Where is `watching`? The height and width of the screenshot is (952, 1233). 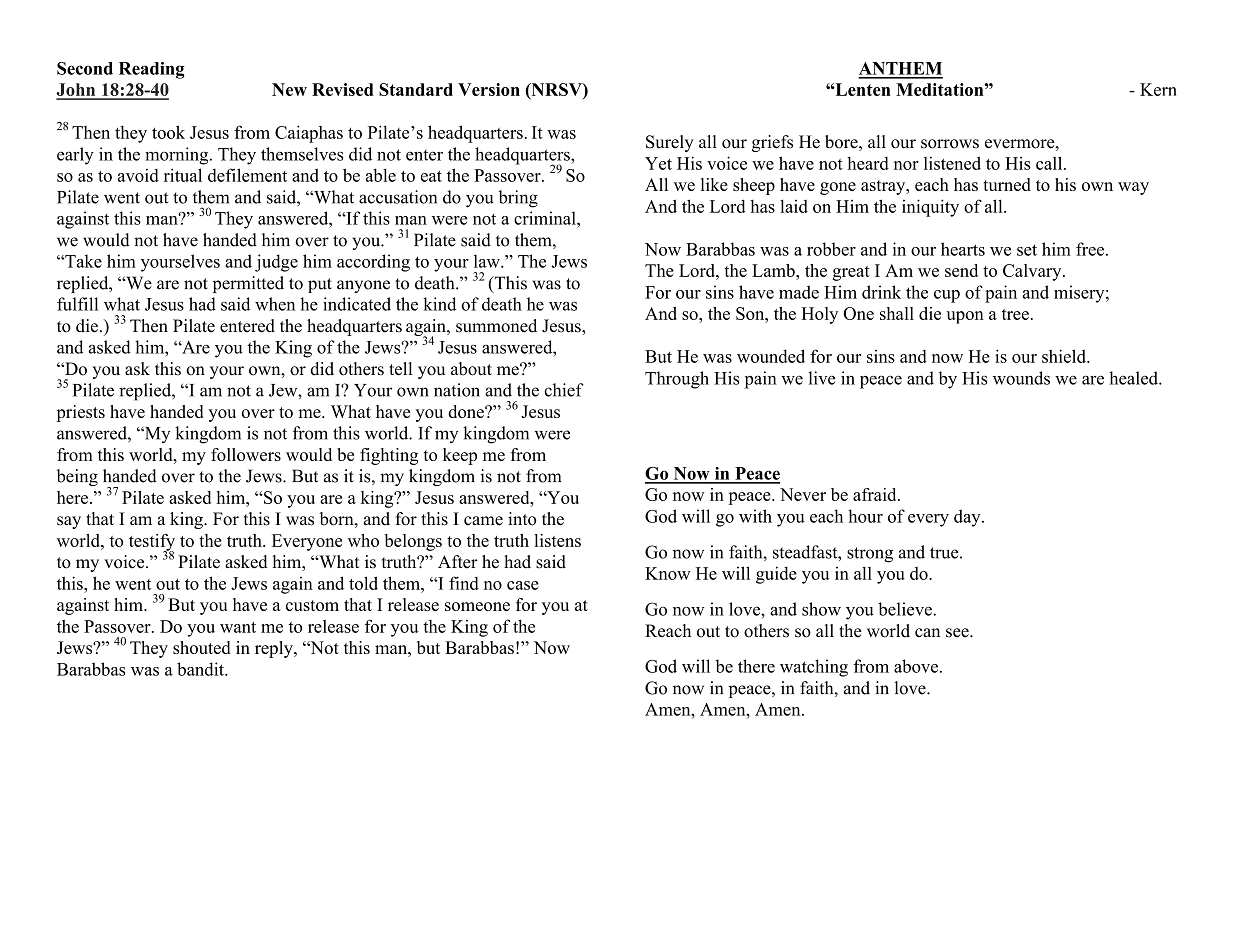 watching is located at coordinates (814, 668).
